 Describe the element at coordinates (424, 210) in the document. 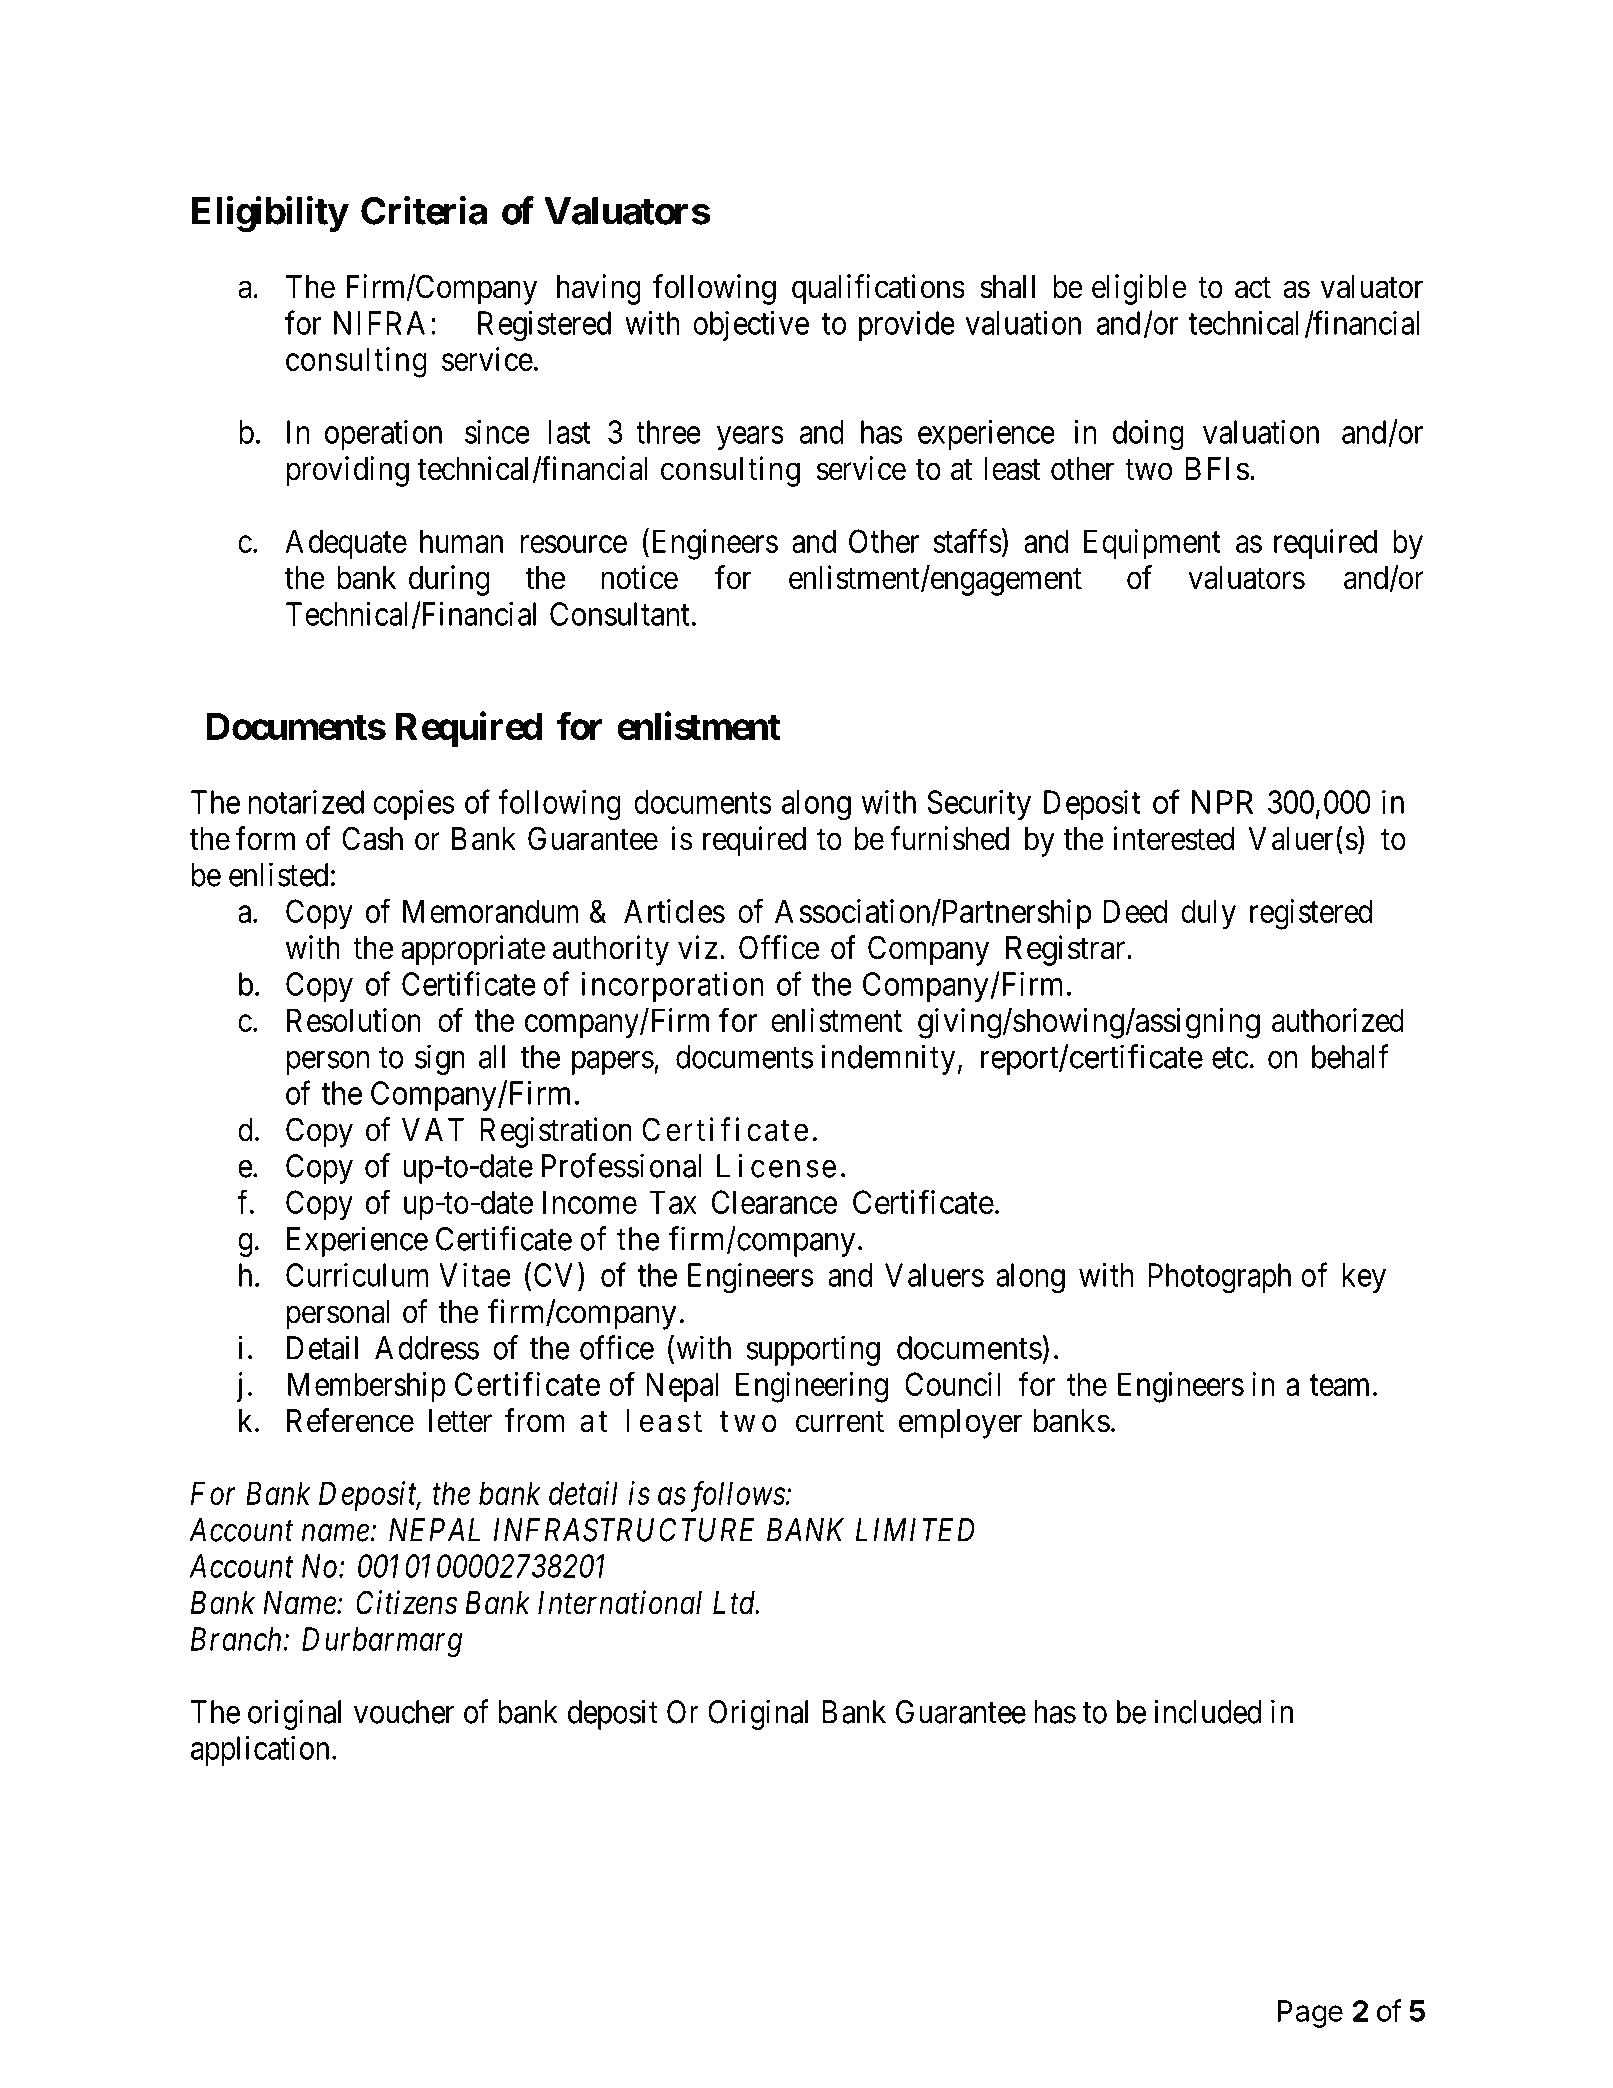

I see `Criteria` at that location.
